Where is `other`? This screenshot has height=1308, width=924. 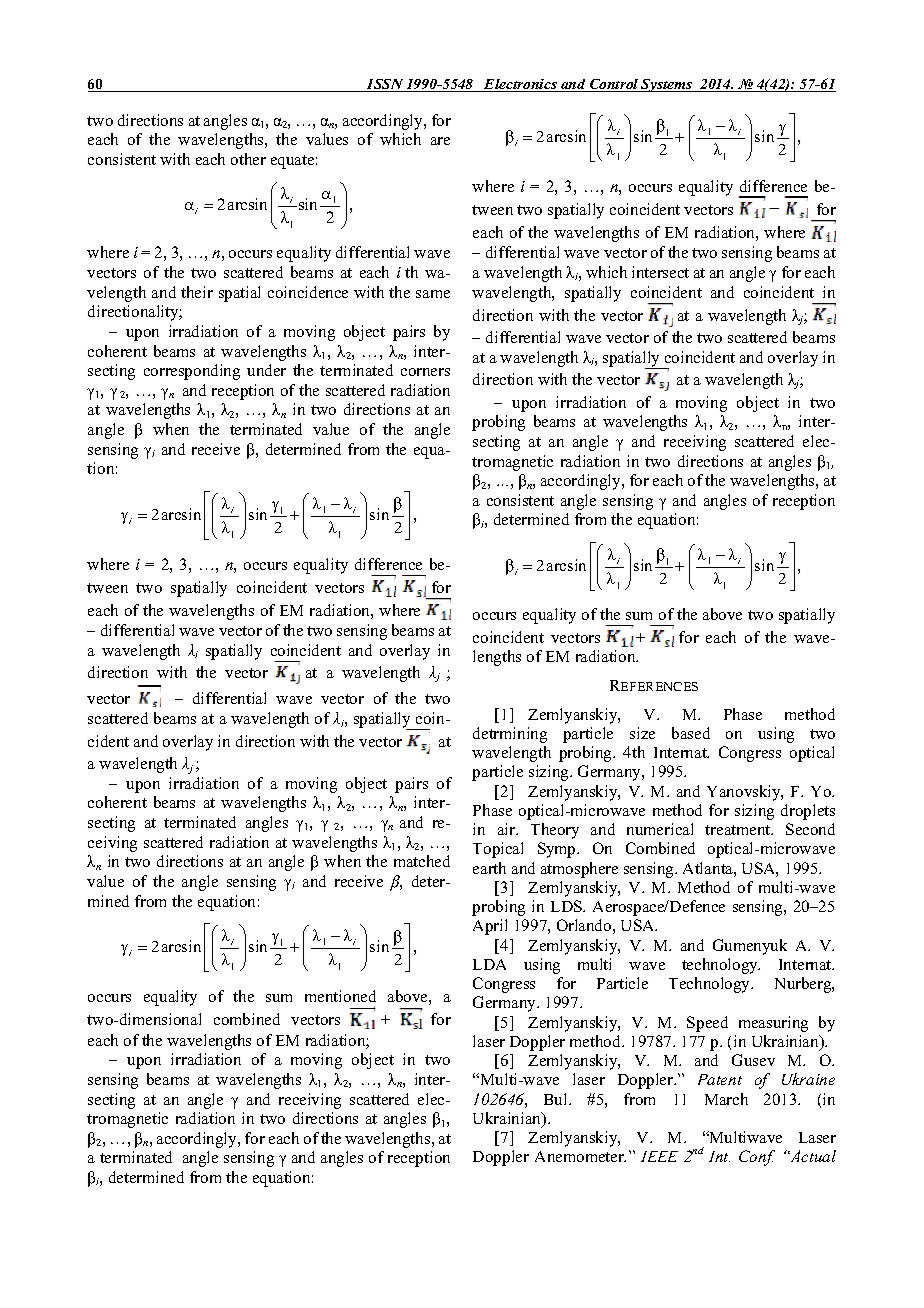 other is located at coordinates (248, 159).
